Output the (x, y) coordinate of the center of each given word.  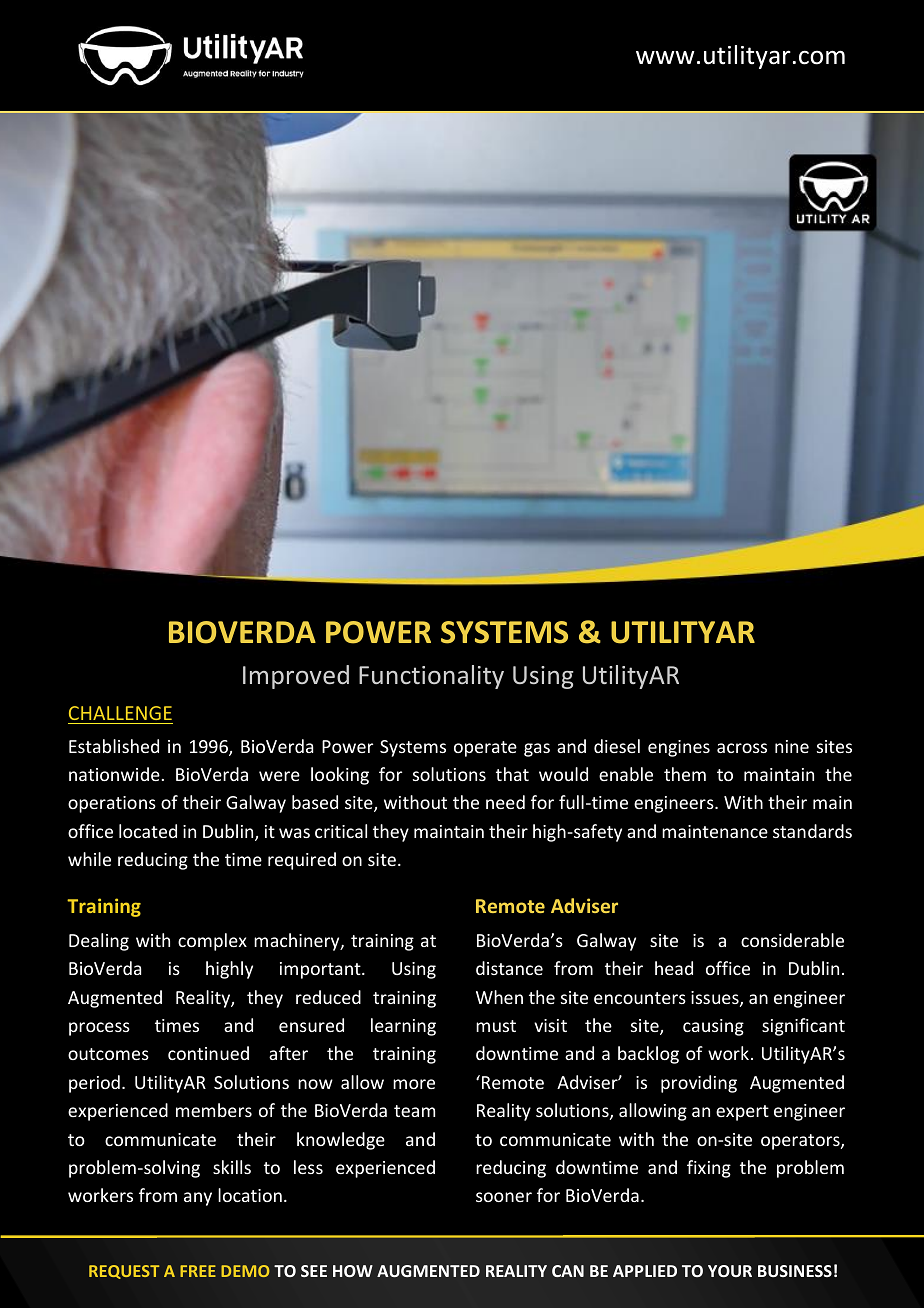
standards (812, 831)
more (414, 1084)
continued (208, 1053)
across (742, 748)
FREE (198, 1271)
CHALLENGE (120, 713)
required (302, 861)
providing (699, 1084)
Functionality (431, 677)
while (89, 859)
